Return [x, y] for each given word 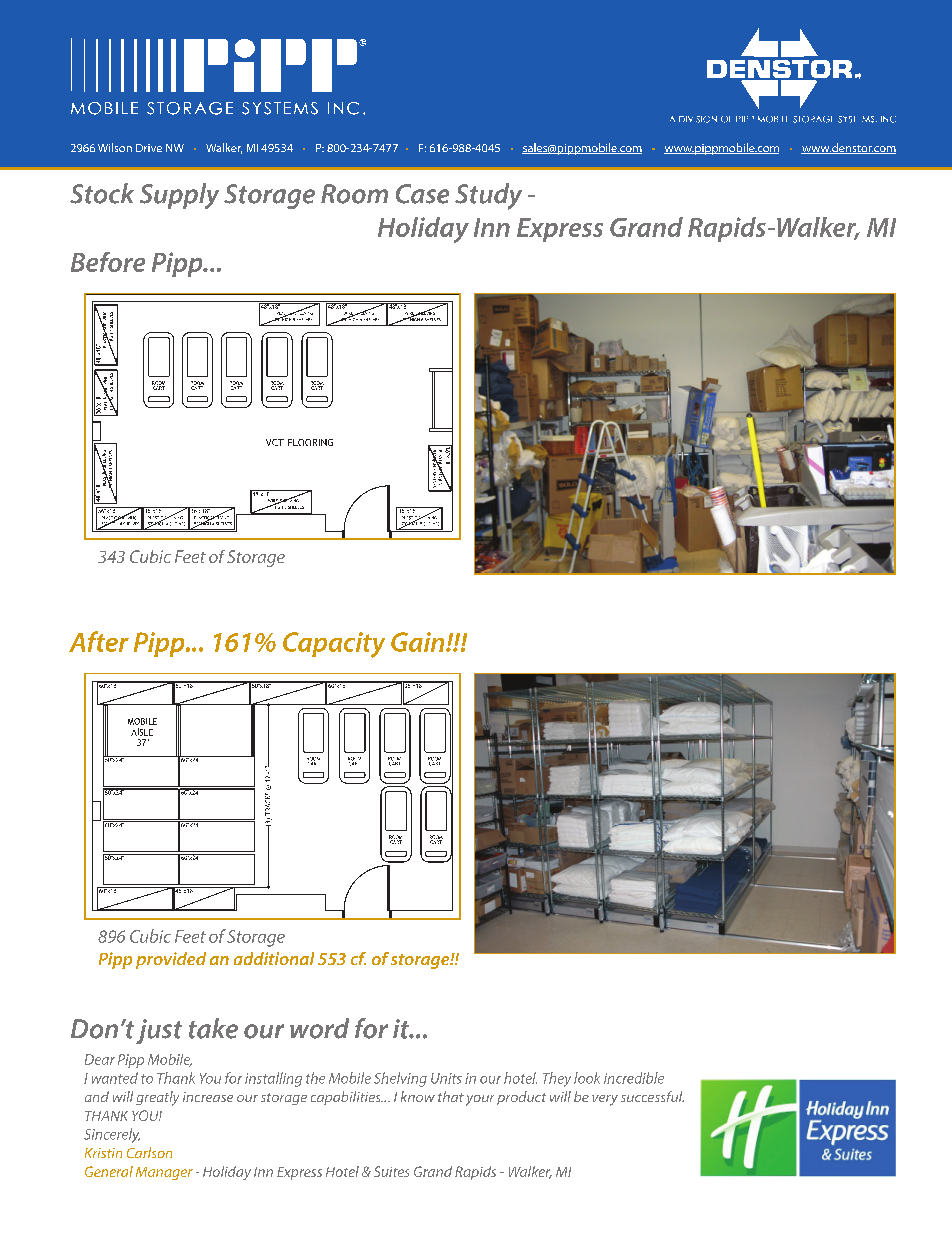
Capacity [334, 645]
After [99, 641]
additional [274, 958]
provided [171, 960]
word [319, 1028]
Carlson [149, 1152]
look [587, 1078]
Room [354, 194]
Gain [419, 642]
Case [422, 194]
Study [488, 196]
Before [108, 262]
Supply [179, 196]
